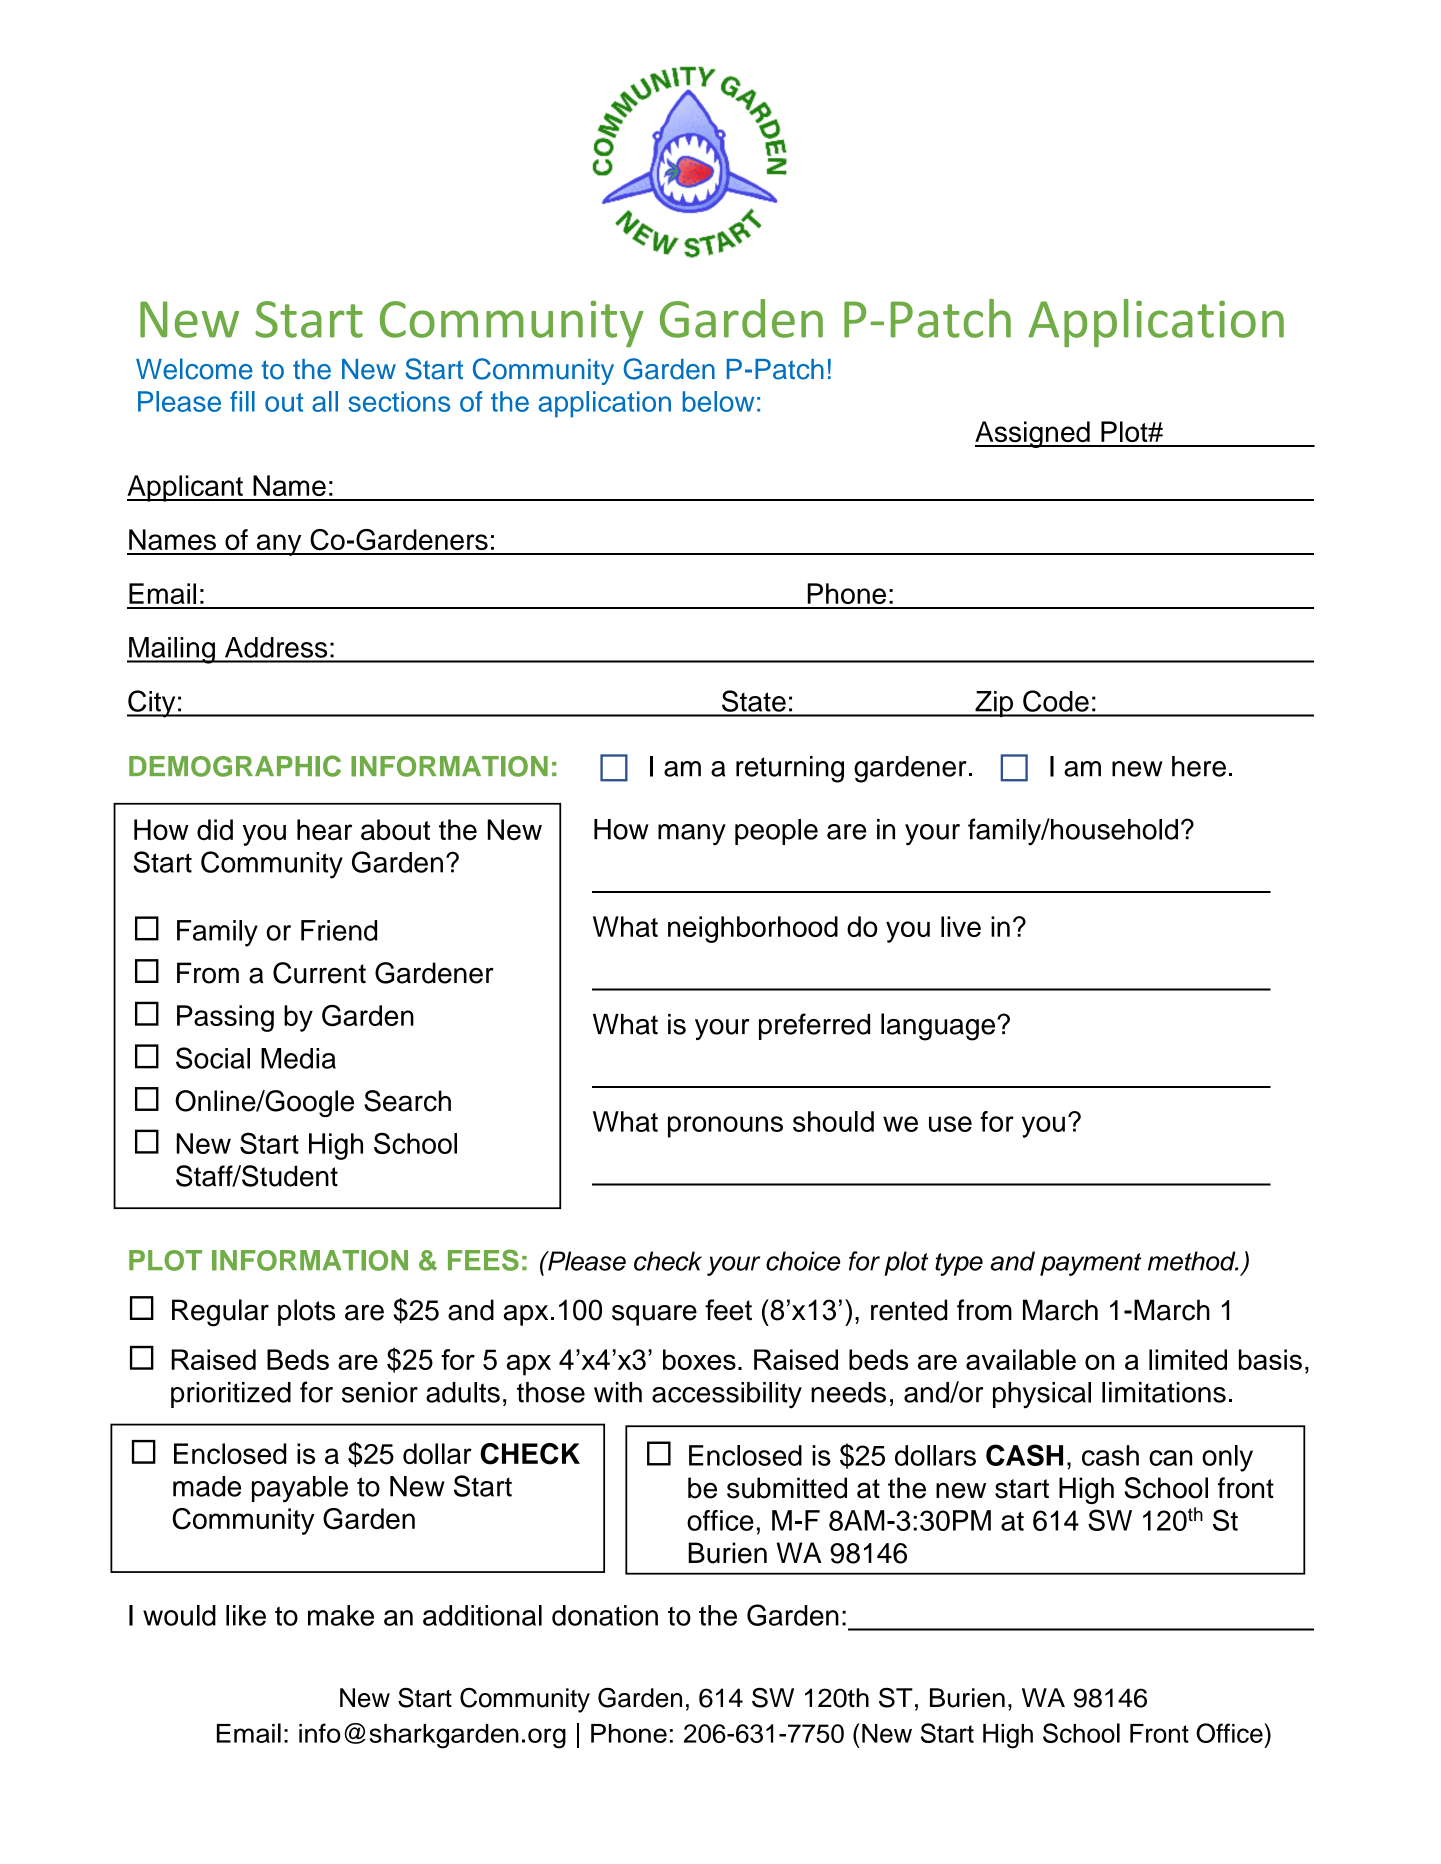  I want to click on Media, so click(298, 1058).
